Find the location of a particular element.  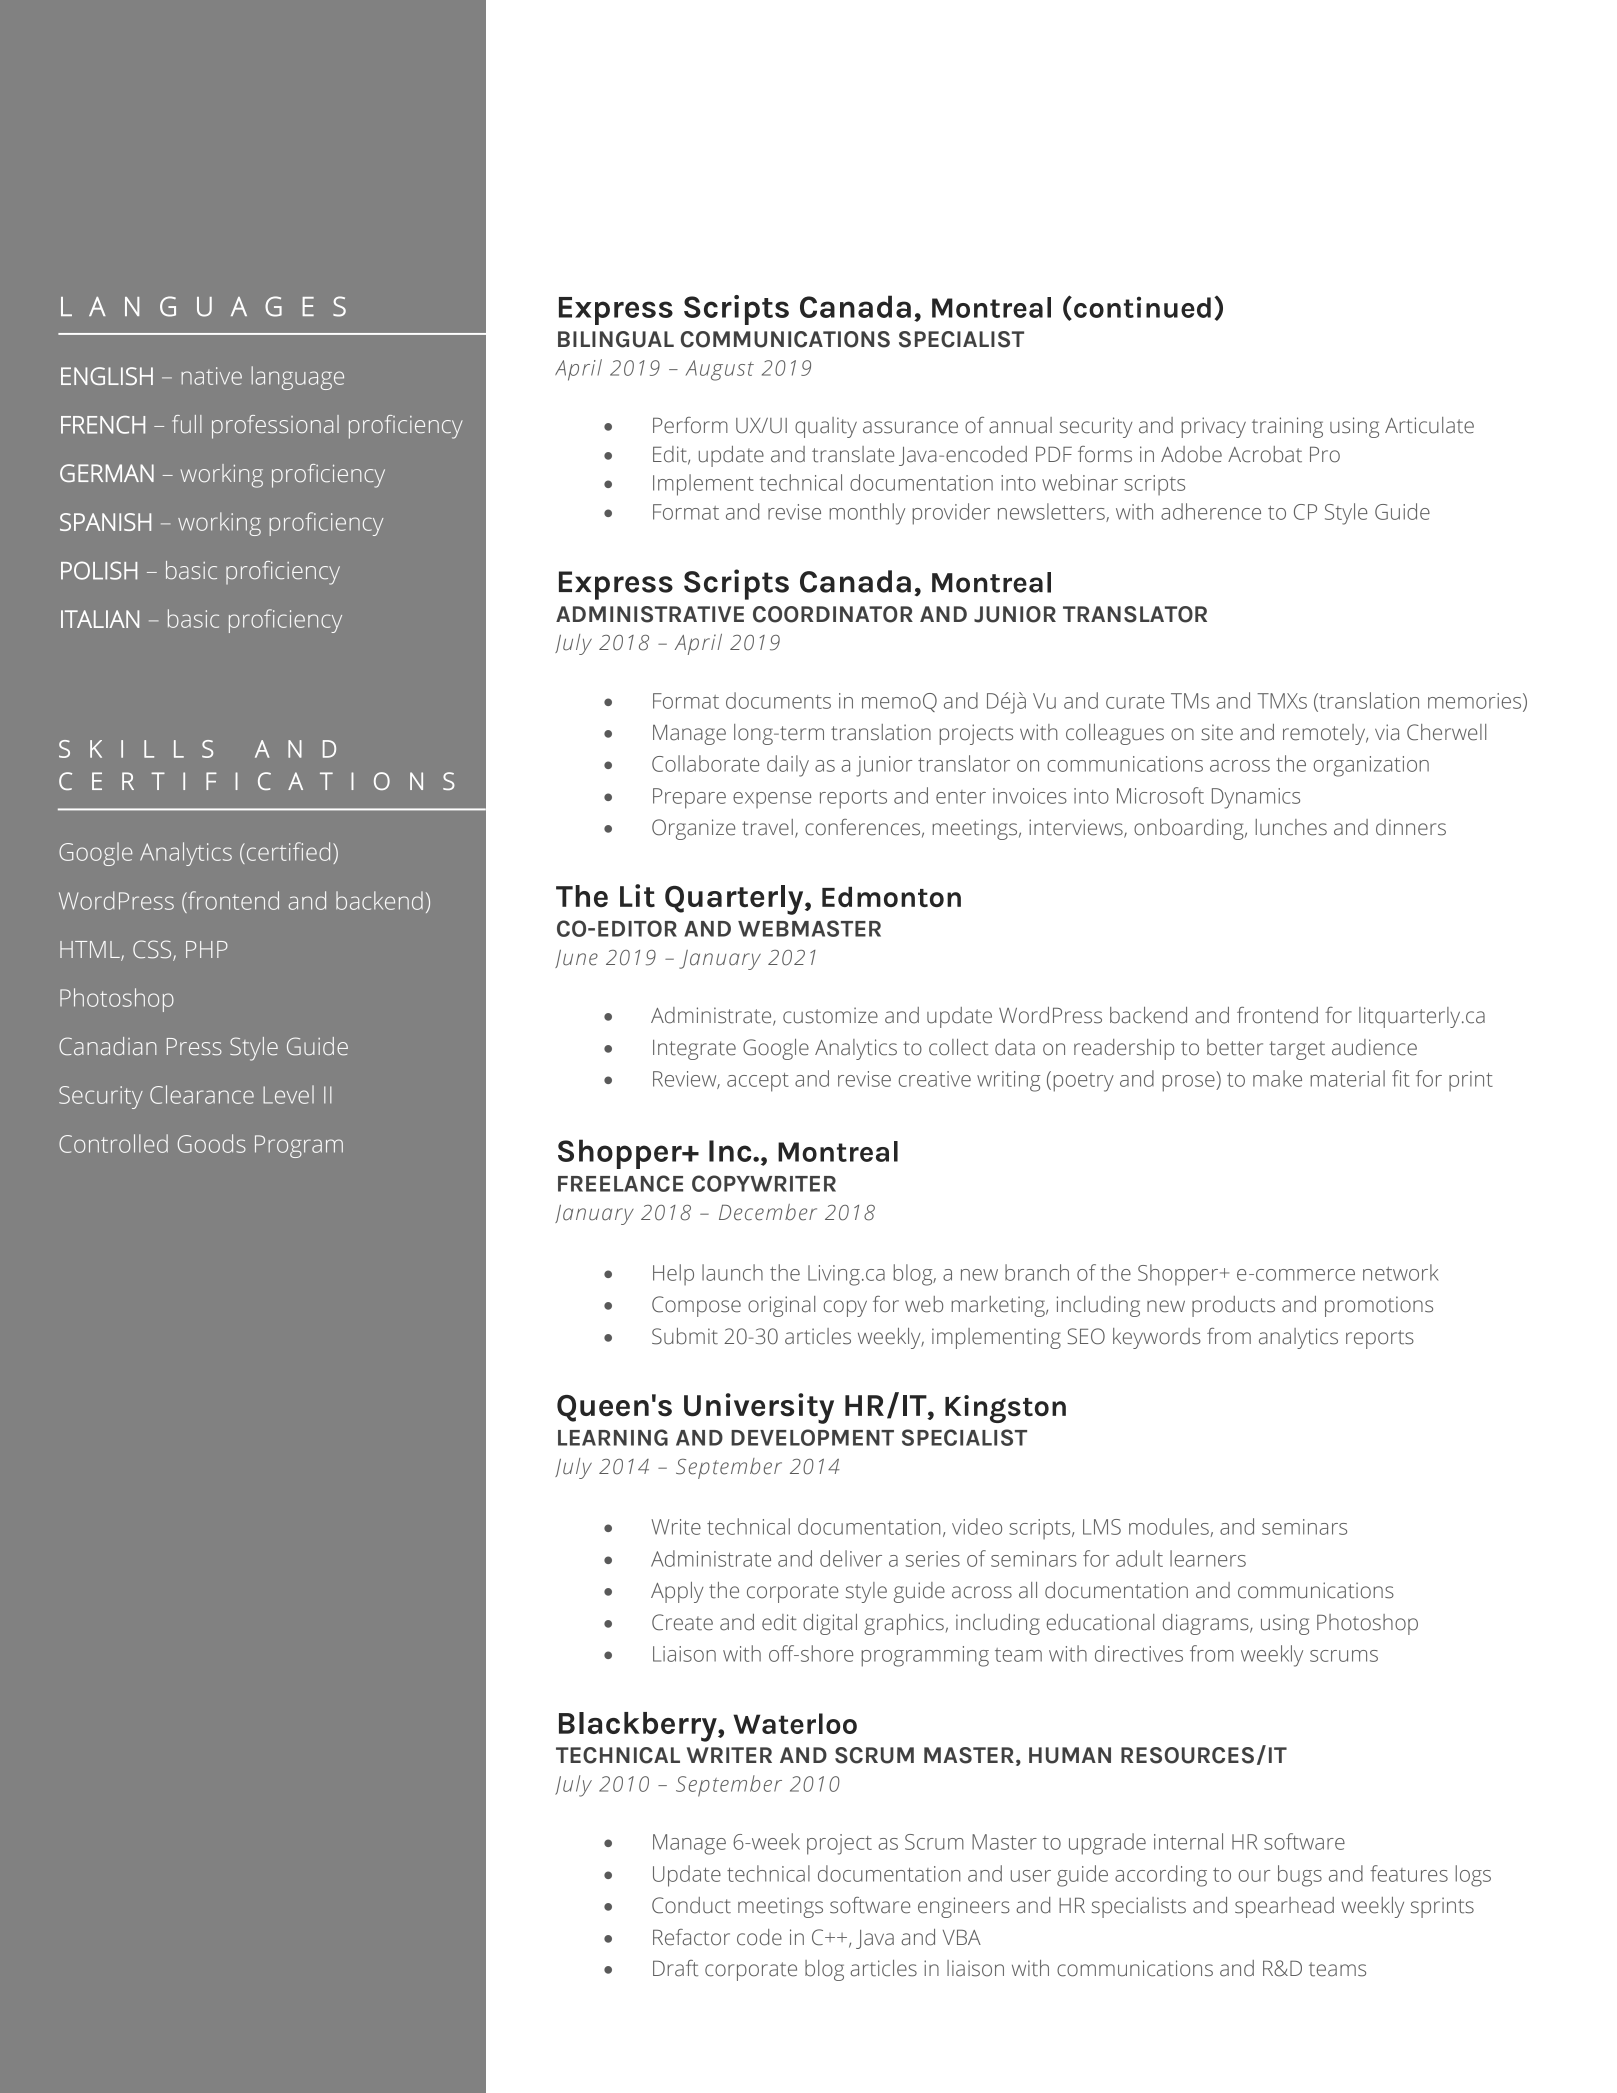

language is located at coordinates (297, 378).
